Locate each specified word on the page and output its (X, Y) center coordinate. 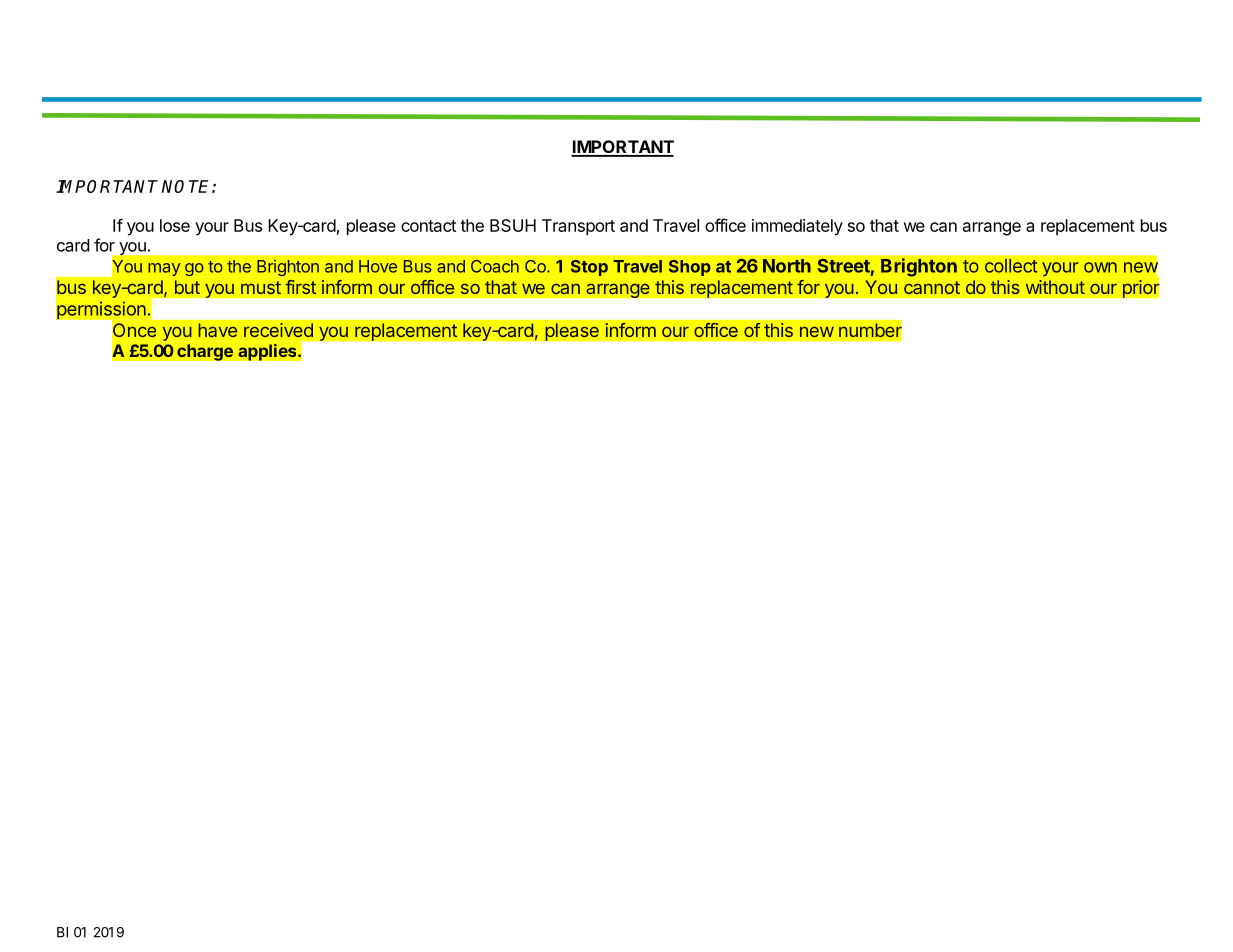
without (1055, 287)
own (1100, 267)
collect (1011, 266)
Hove (378, 266)
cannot (932, 287)
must (261, 287)
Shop (690, 268)
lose (175, 225)
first (300, 287)
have (217, 330)
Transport (578, 227)
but (187, 287)
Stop (589, 268)
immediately (797, 227)
